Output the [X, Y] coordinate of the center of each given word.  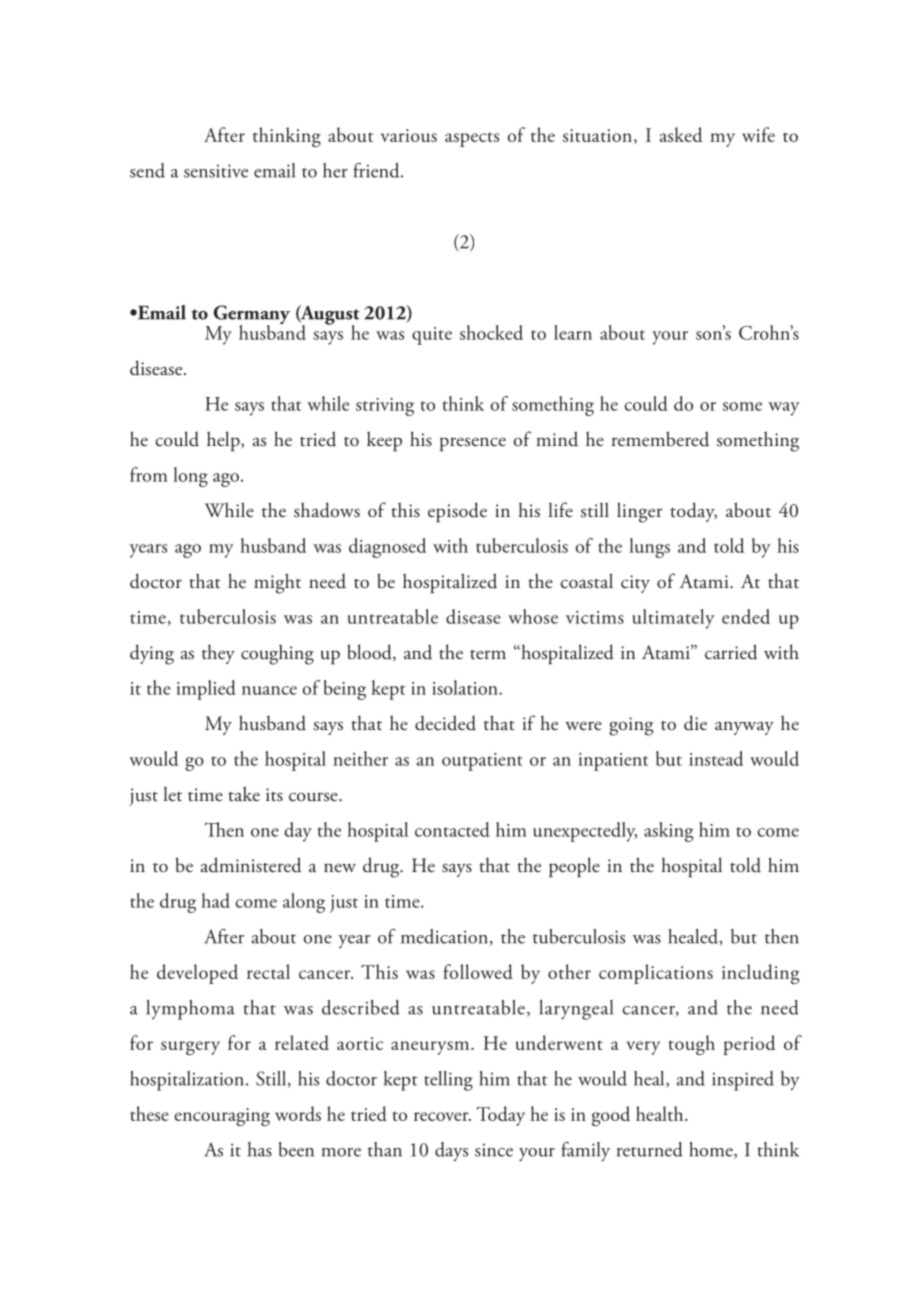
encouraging [222, 1117]
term [488, 655]
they [218, 654]
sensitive [216, 171]
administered [251, 865]
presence [473, 444]
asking [669, 832]
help [224, 441]
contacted [452, 829]
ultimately [673, 619]
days [451, 1151]
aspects [472, 139]
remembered [660, 439]
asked [681, 134]
